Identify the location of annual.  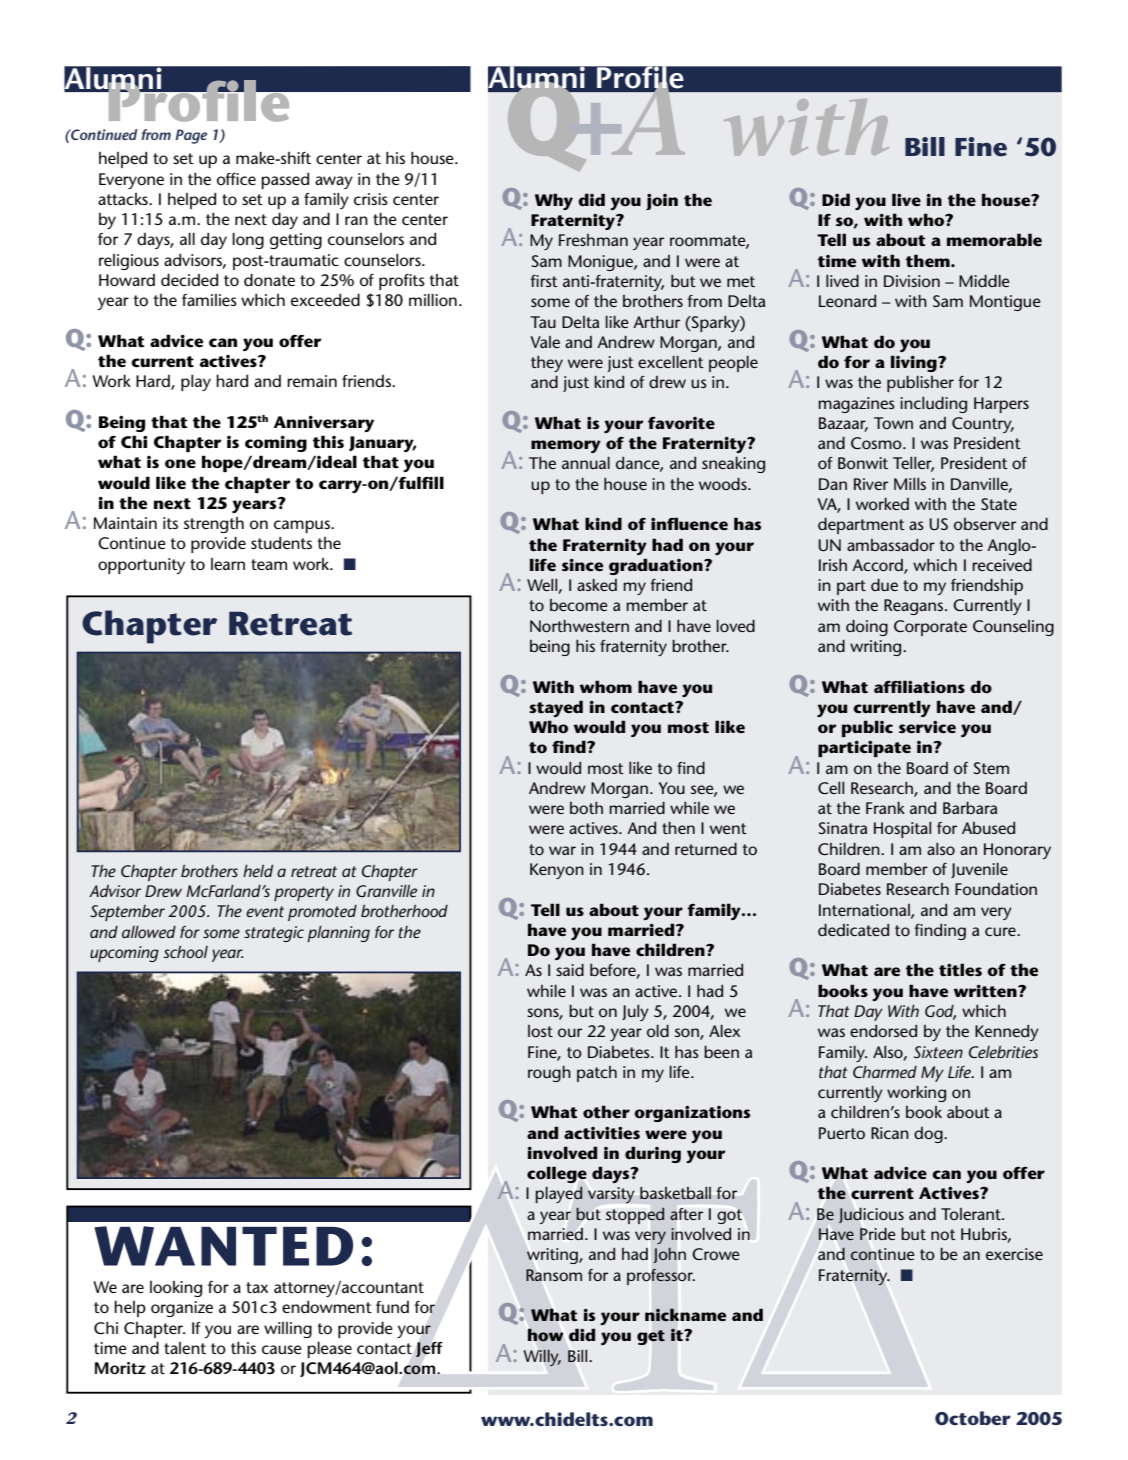
(586, 462).
